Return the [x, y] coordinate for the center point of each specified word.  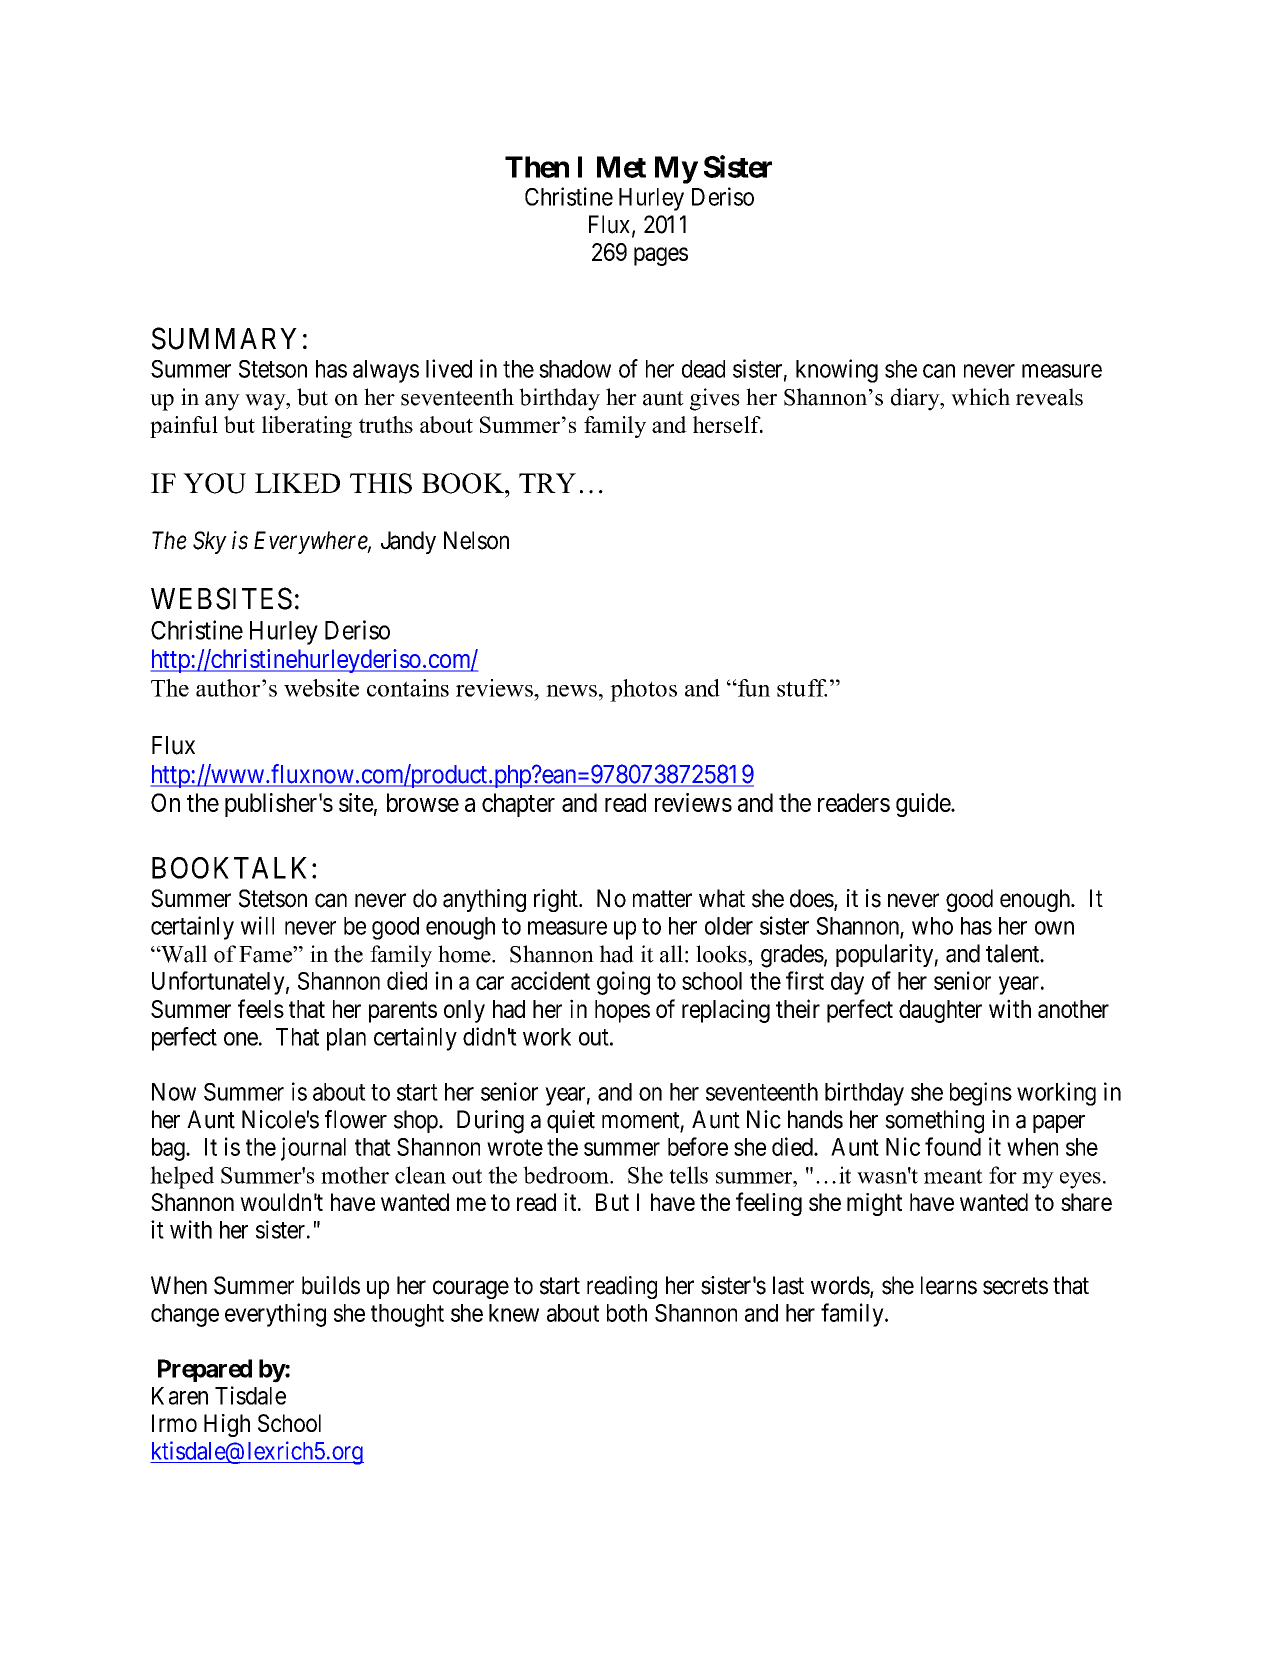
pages [661, 256]
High [227, 1425]
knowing [837, 371]
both [627, 1313]
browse [423, 802]
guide [924, 805]
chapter [518, 805]
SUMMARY [224, 338]
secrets [1015, 1286]
